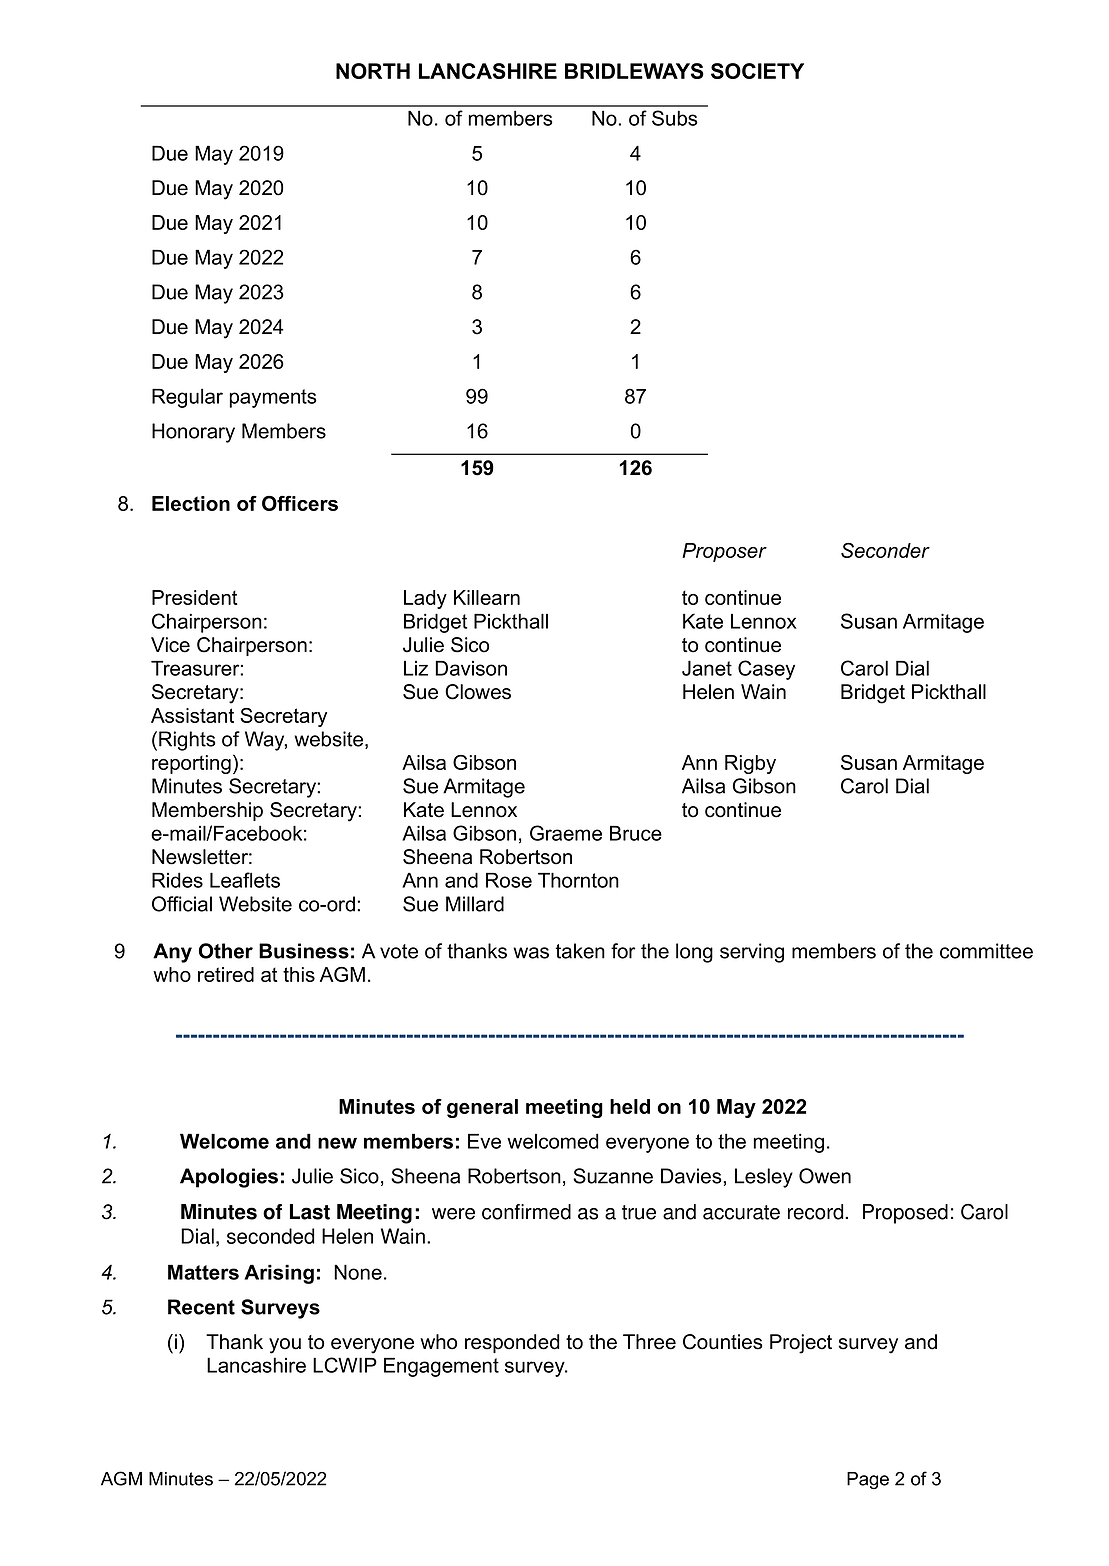  I want to click on committee, so click(986, 951).
